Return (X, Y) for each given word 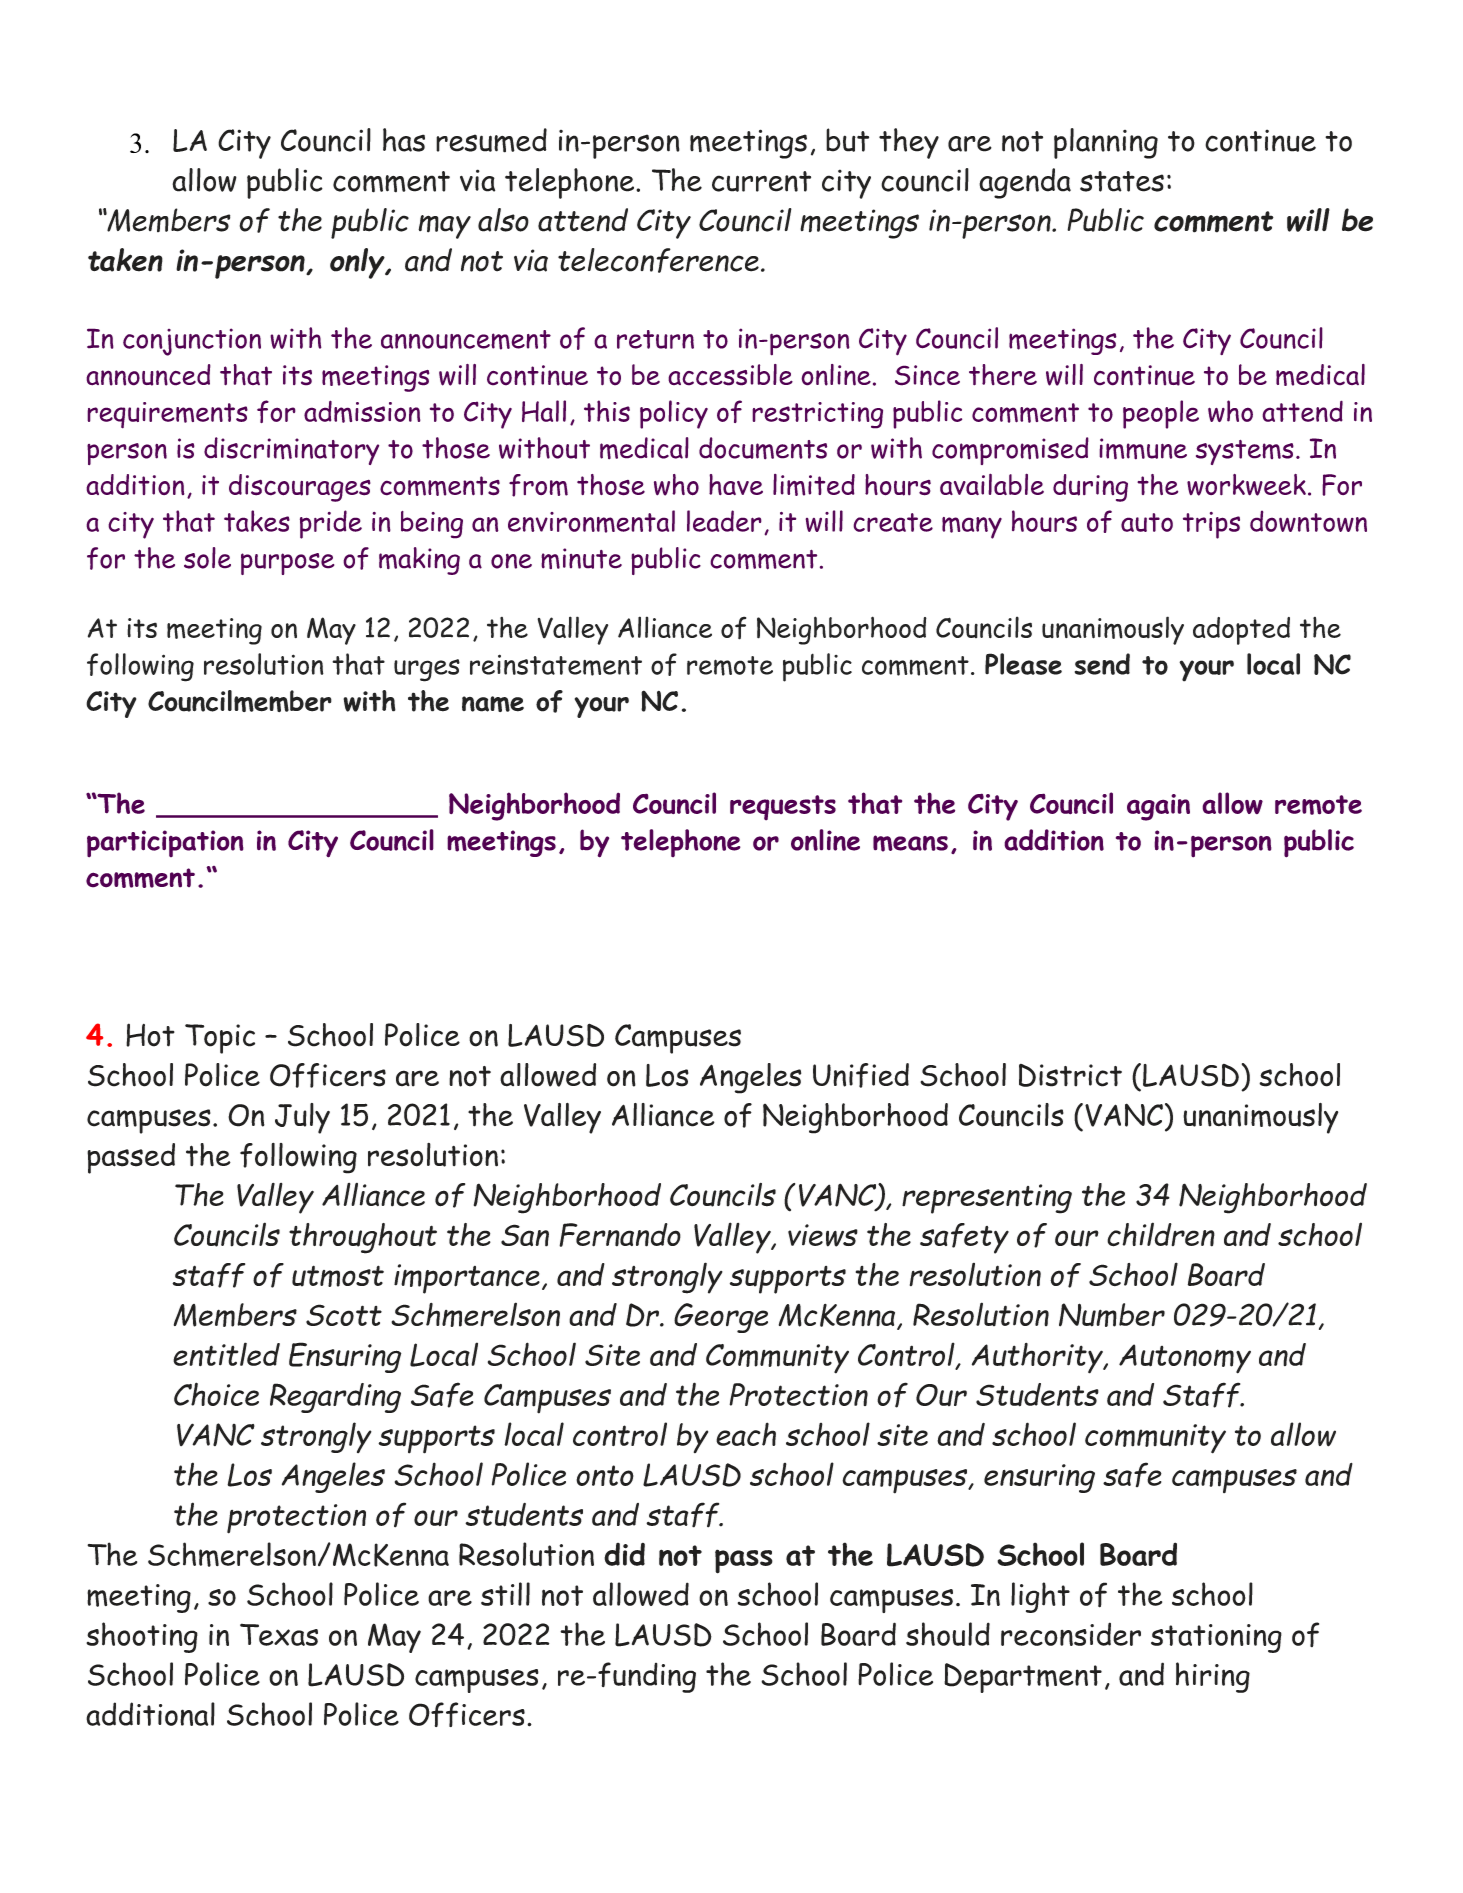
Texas (279, 1634)
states (1122, 181)
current (761, 181)
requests (783, 808)
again (1158, 807)
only (358, 263)
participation (165, 844)
